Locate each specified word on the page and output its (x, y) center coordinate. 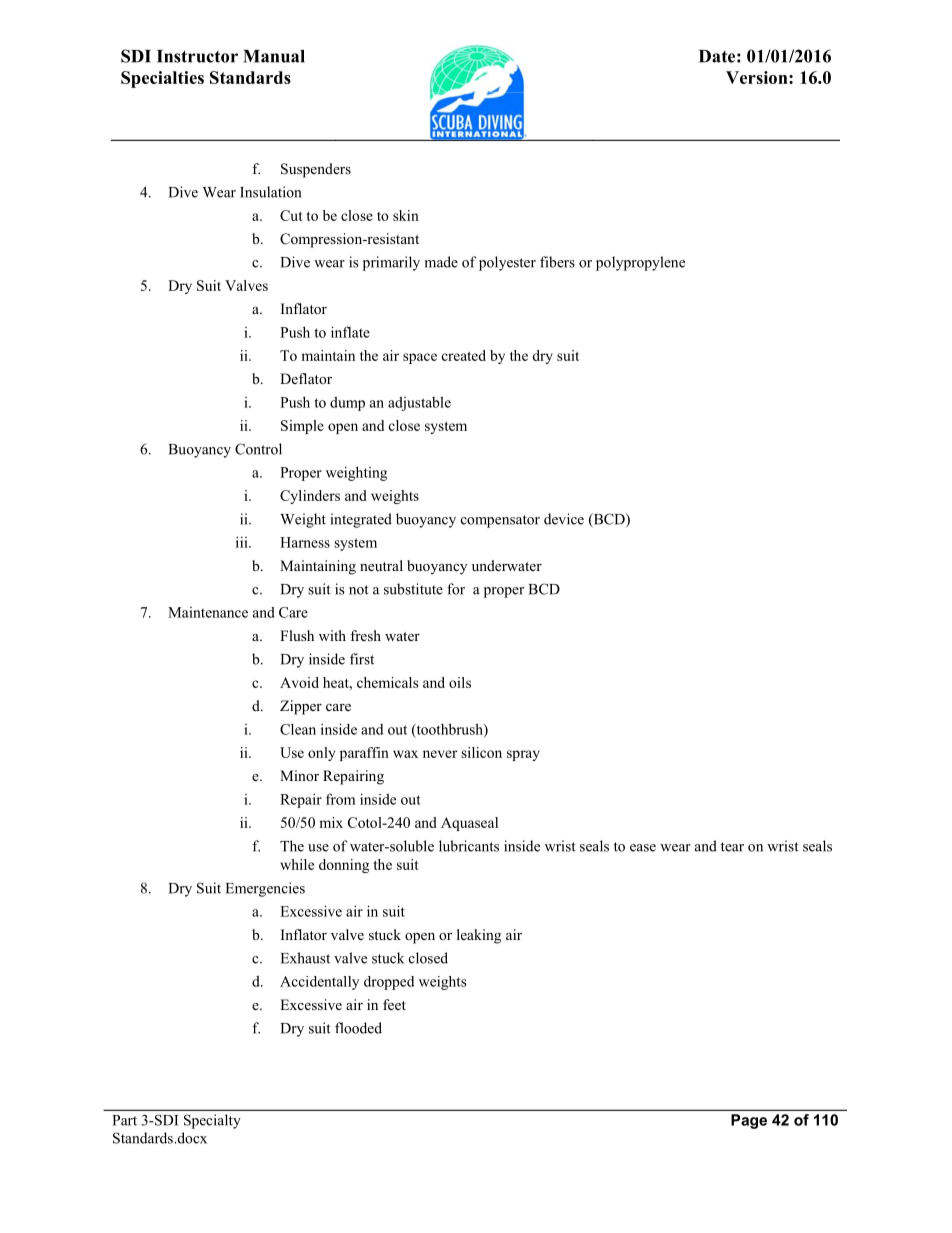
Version (758, 77)
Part (125, 1120)
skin (406, 215)
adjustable (419, 403)
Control (258, 449)
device (564, 519)
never (440, 754)
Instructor (197, 56)
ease (643, 848)
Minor (299, 775)
